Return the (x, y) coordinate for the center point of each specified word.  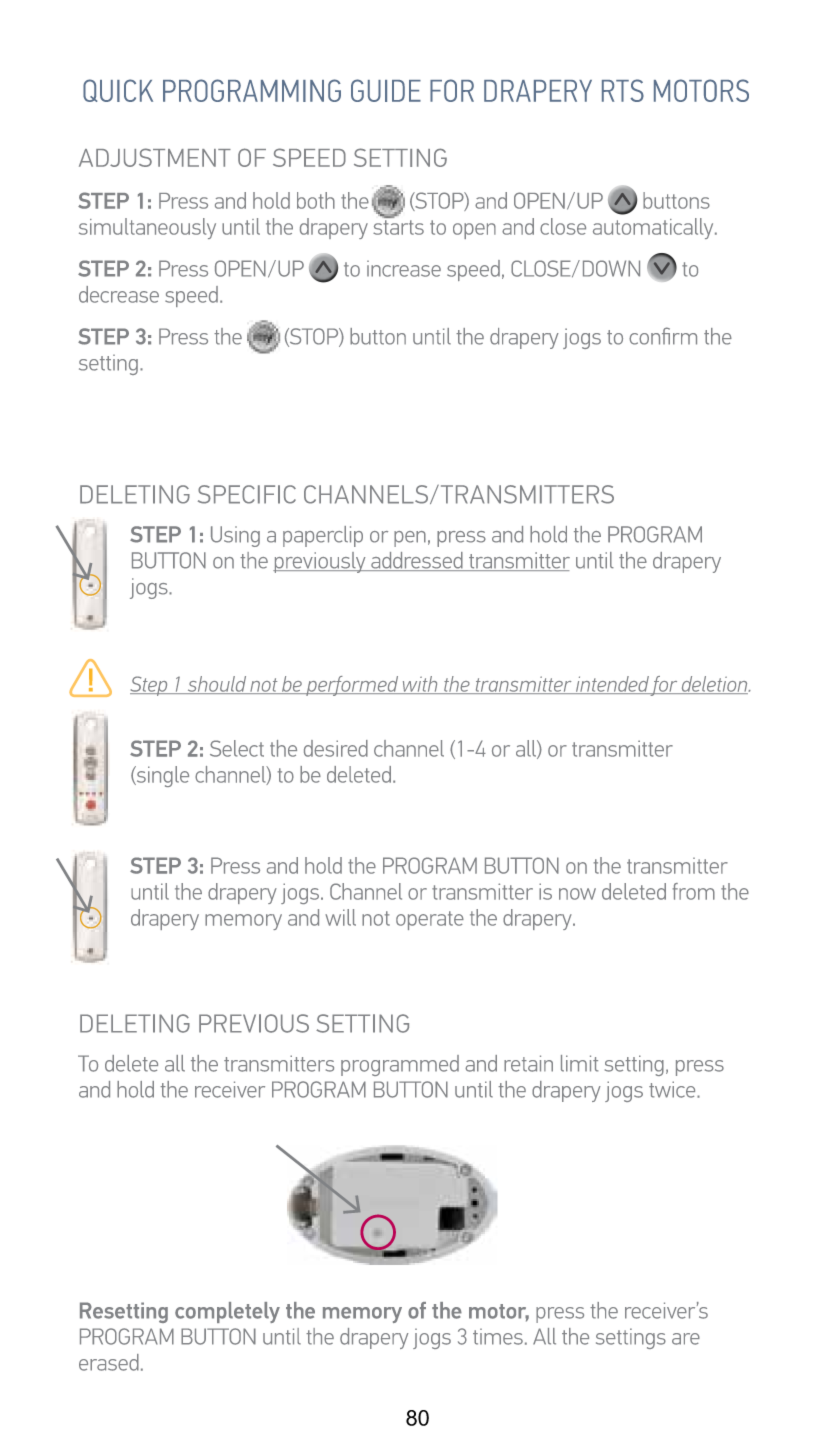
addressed (417, 561)
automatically (654, 228)
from (694, 891)
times (498, 1337)
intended (611, 685)
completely (227, 1312)
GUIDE (386, 90)
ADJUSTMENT (155, 157)
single (161, 776)
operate (430, 920)
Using (235, 536)
